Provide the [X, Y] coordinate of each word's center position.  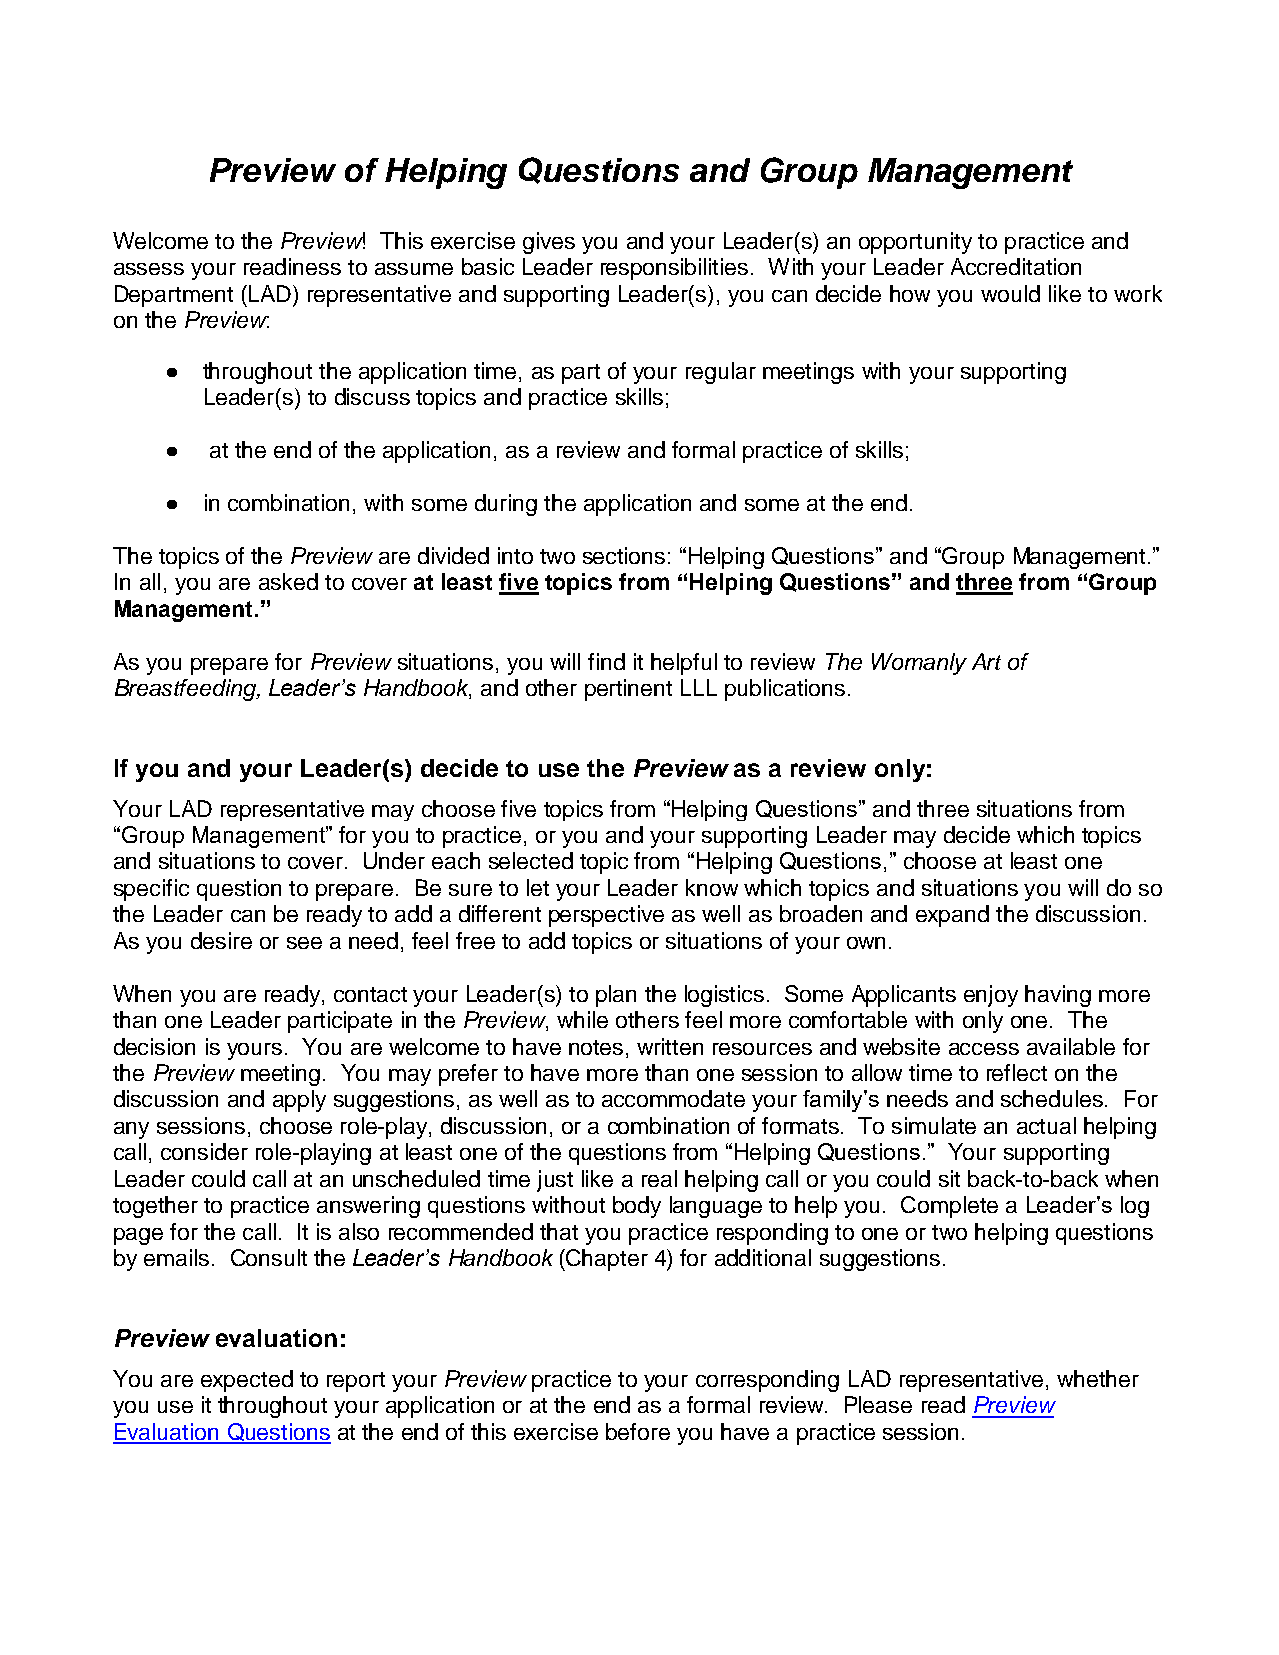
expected [247, 1381]
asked [288, 581]
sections [624, 555]
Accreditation [1016, 266]
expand [952, 916]
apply [299, 1101]
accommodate [673, 1098]
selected [531, 860]
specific [151, 890]
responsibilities [674, 269]
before [638, 1431]
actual [1046, 1125]
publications [785, 690]
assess [149, 269]
